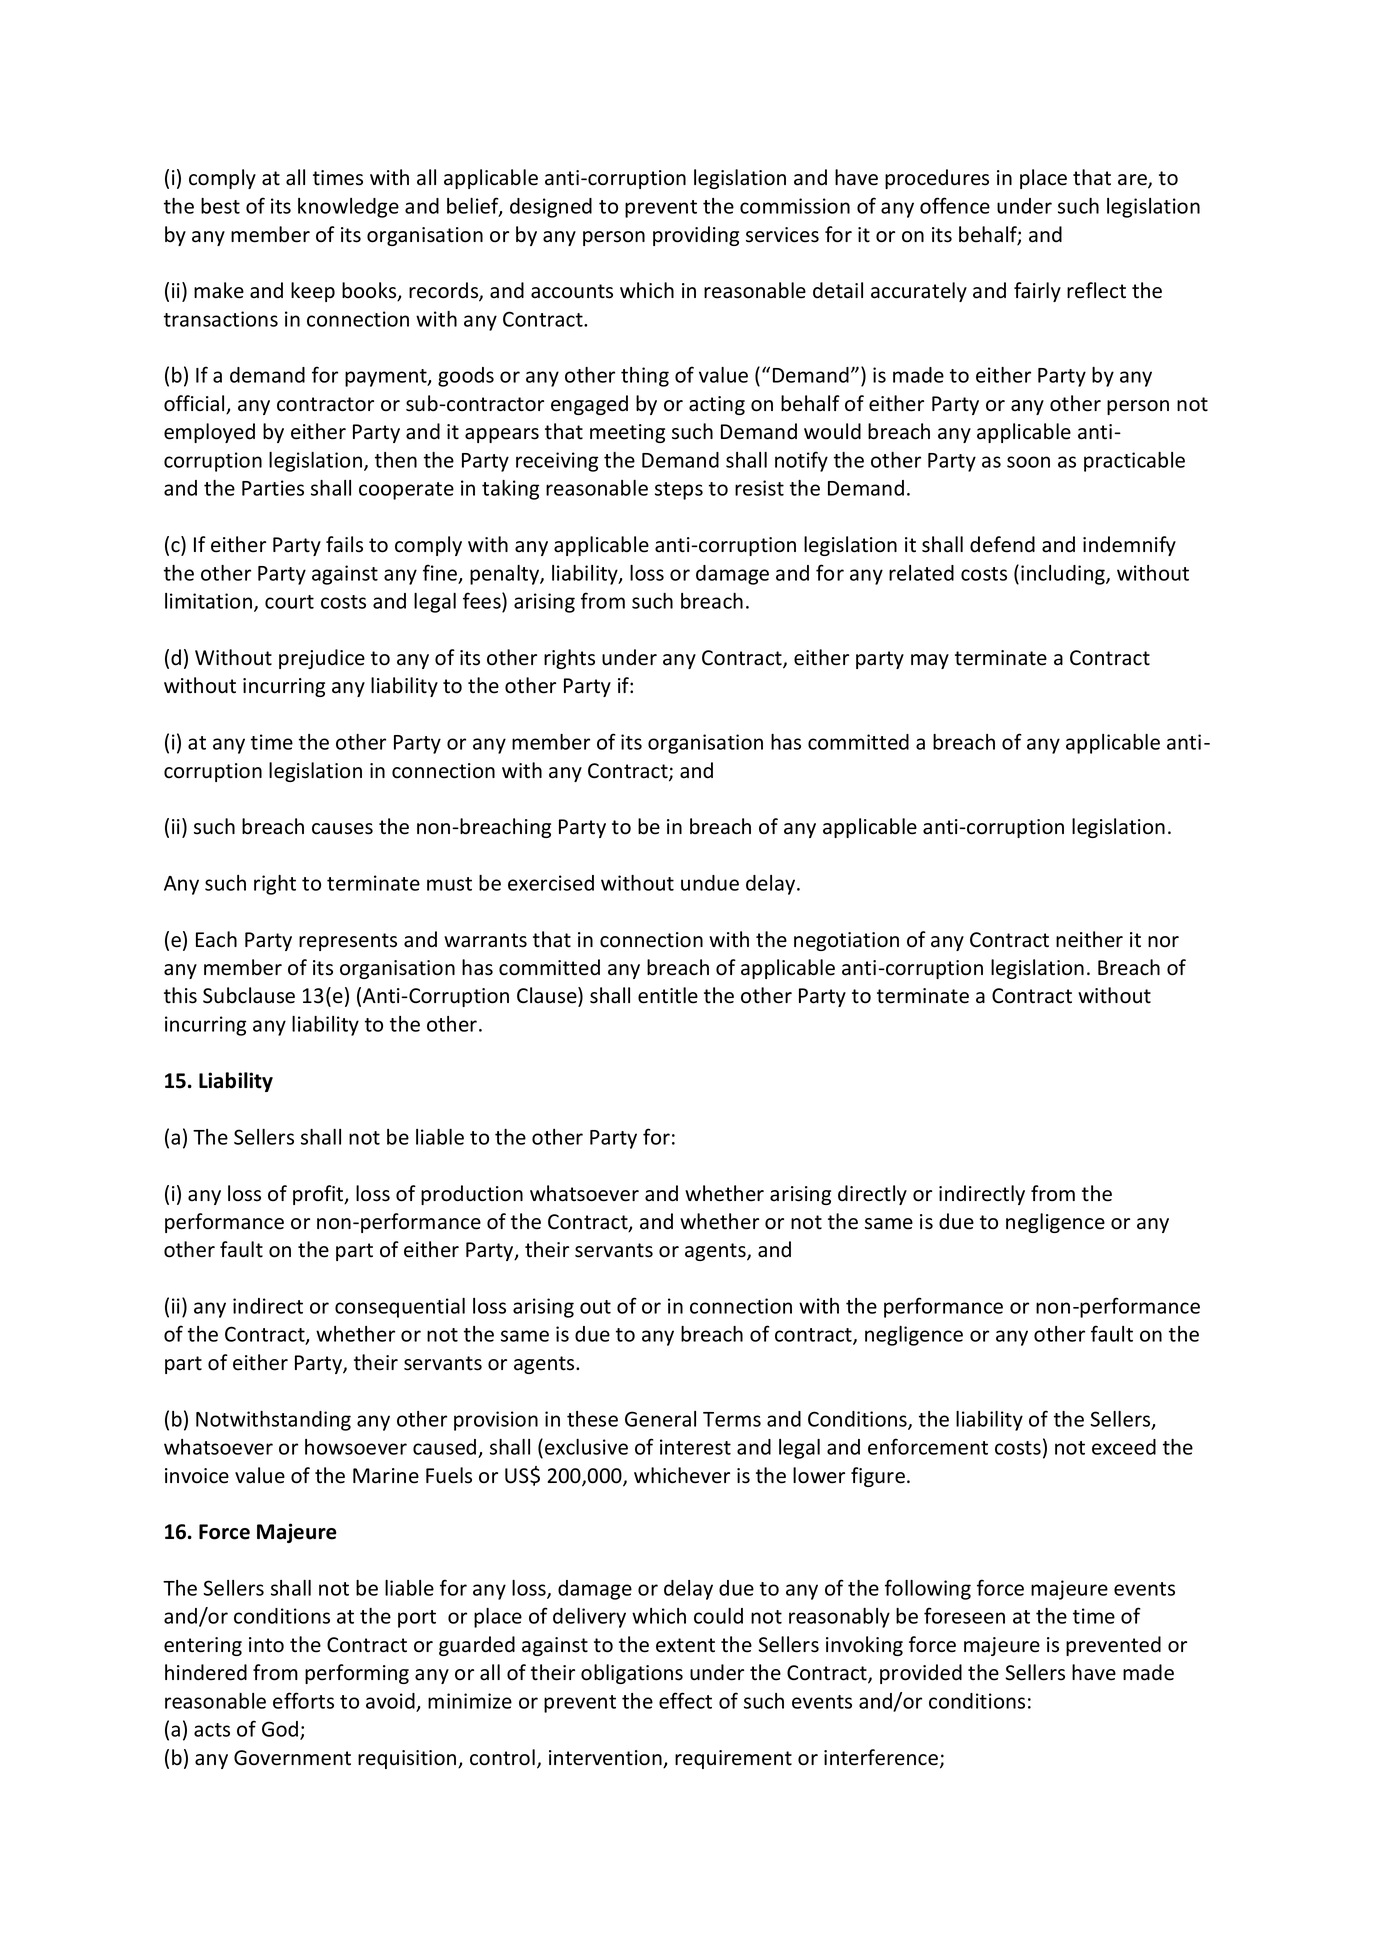  Describe the element at coordinates (696, 236) in the screenshot. I see `providing` at that location.
